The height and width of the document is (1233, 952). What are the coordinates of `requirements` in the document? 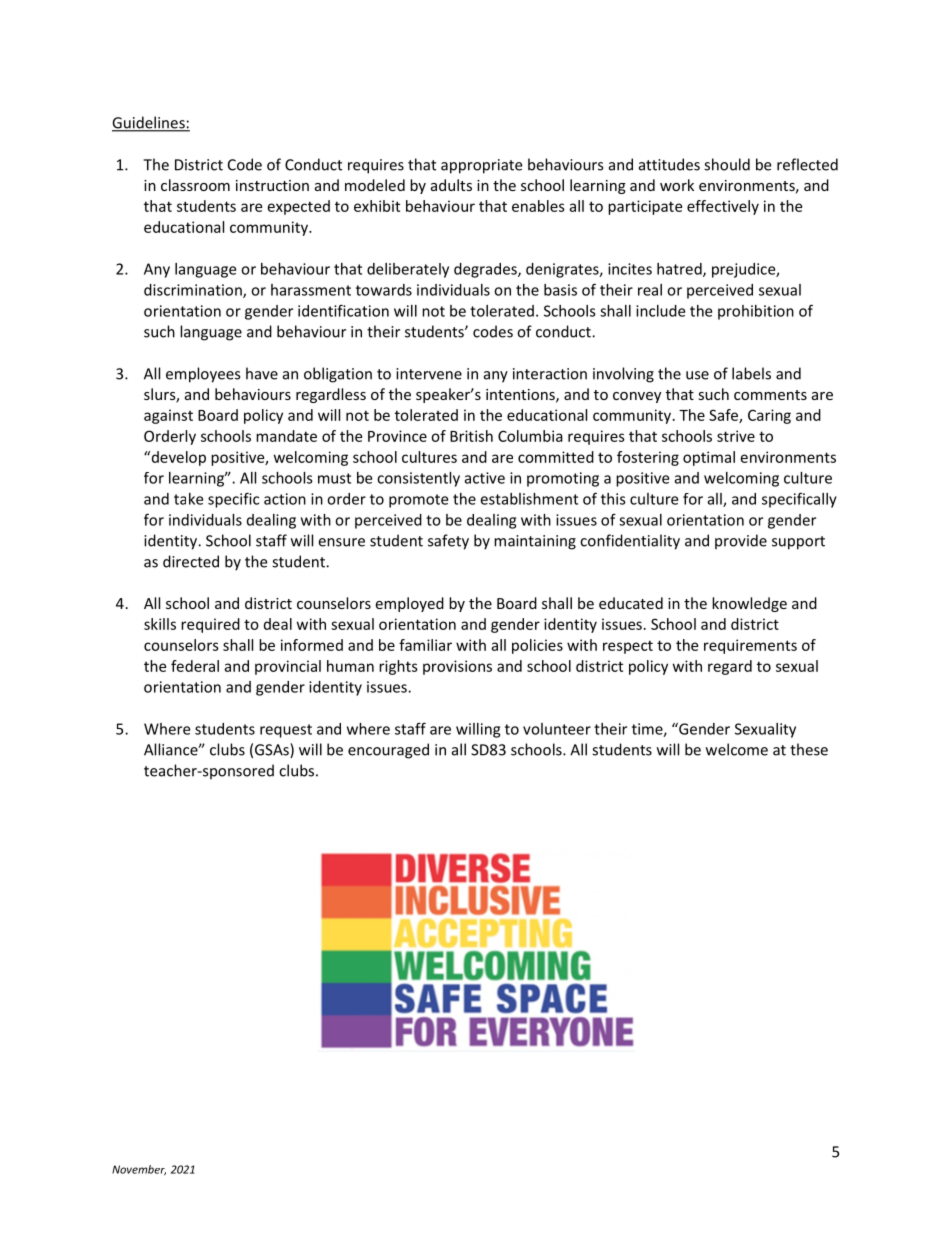 It's located at (750, 646).
